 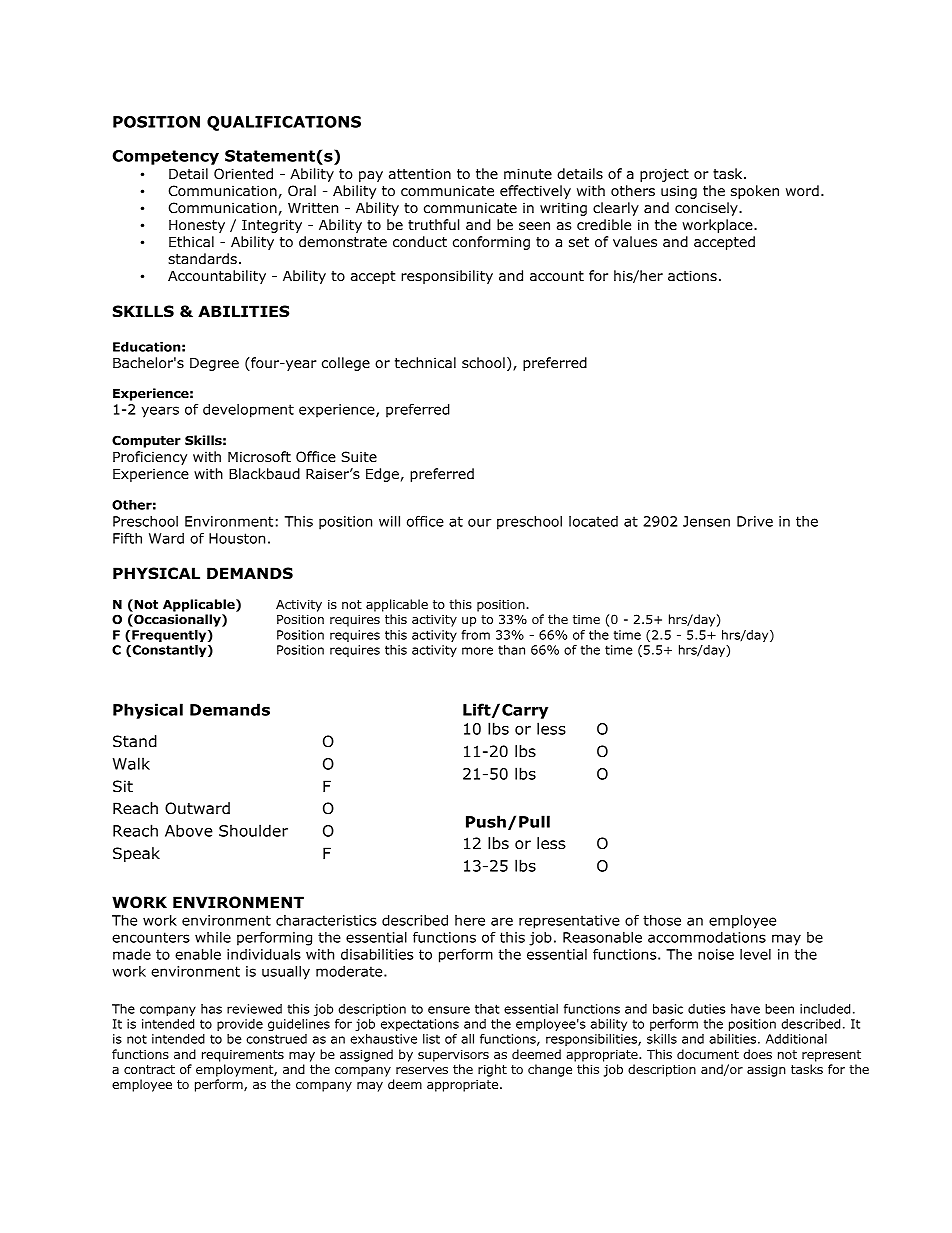 I want to click on Drive, so click(x=755, y=521).
